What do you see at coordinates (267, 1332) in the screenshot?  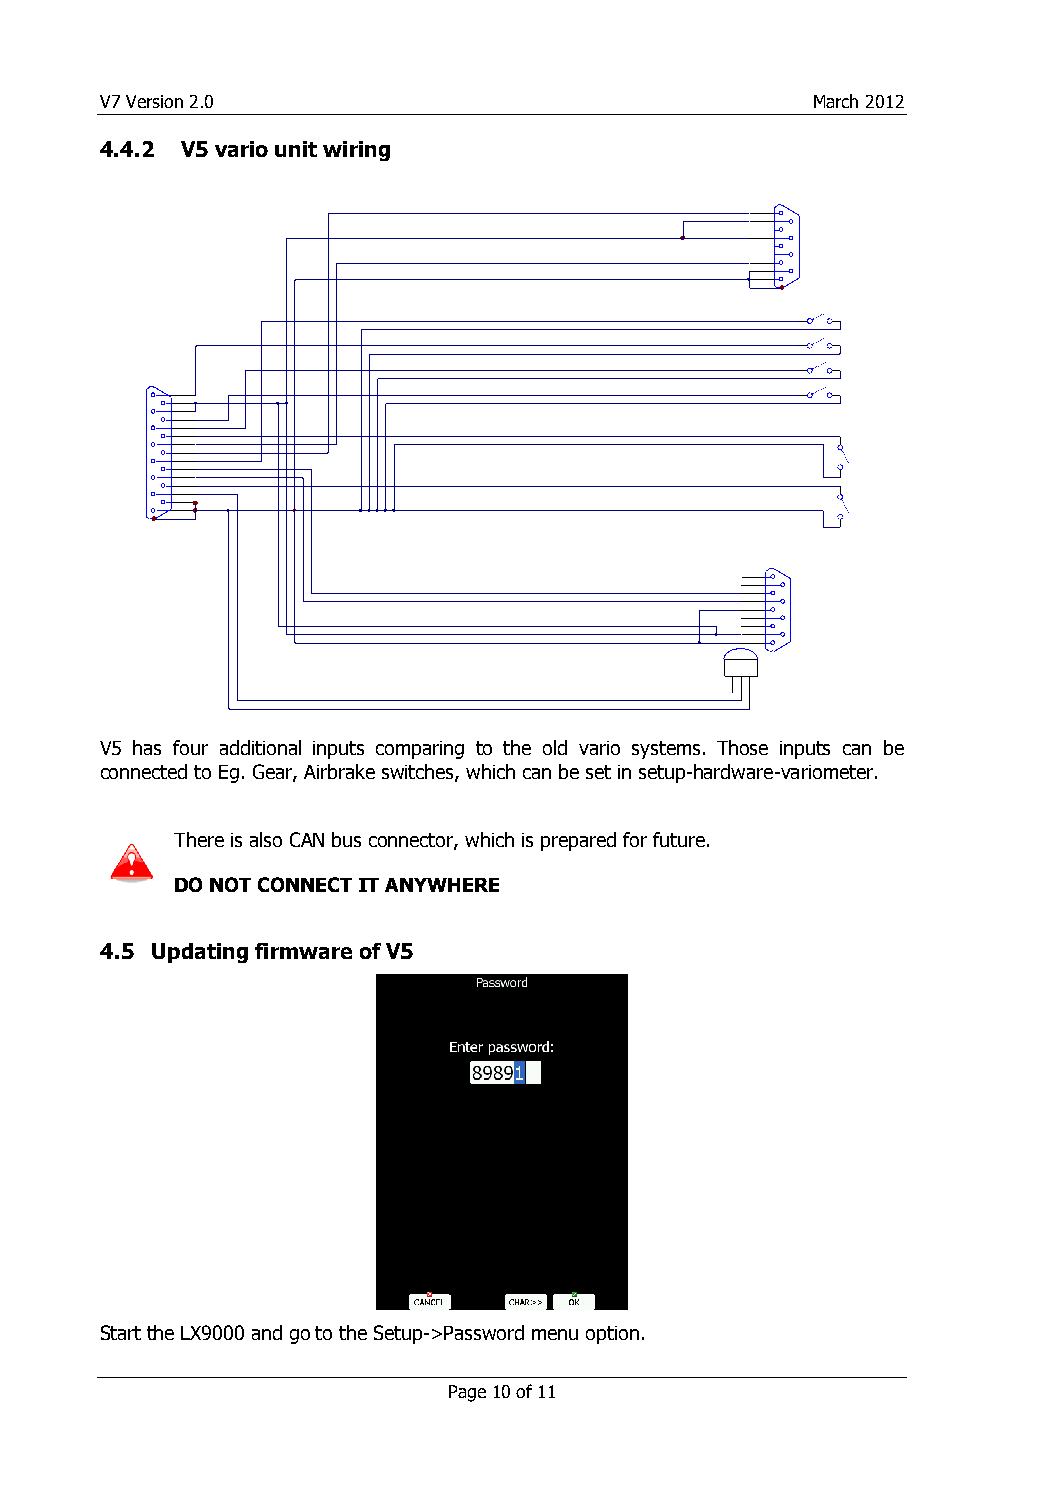 I see `and` at bounding box center [267, 1332].
